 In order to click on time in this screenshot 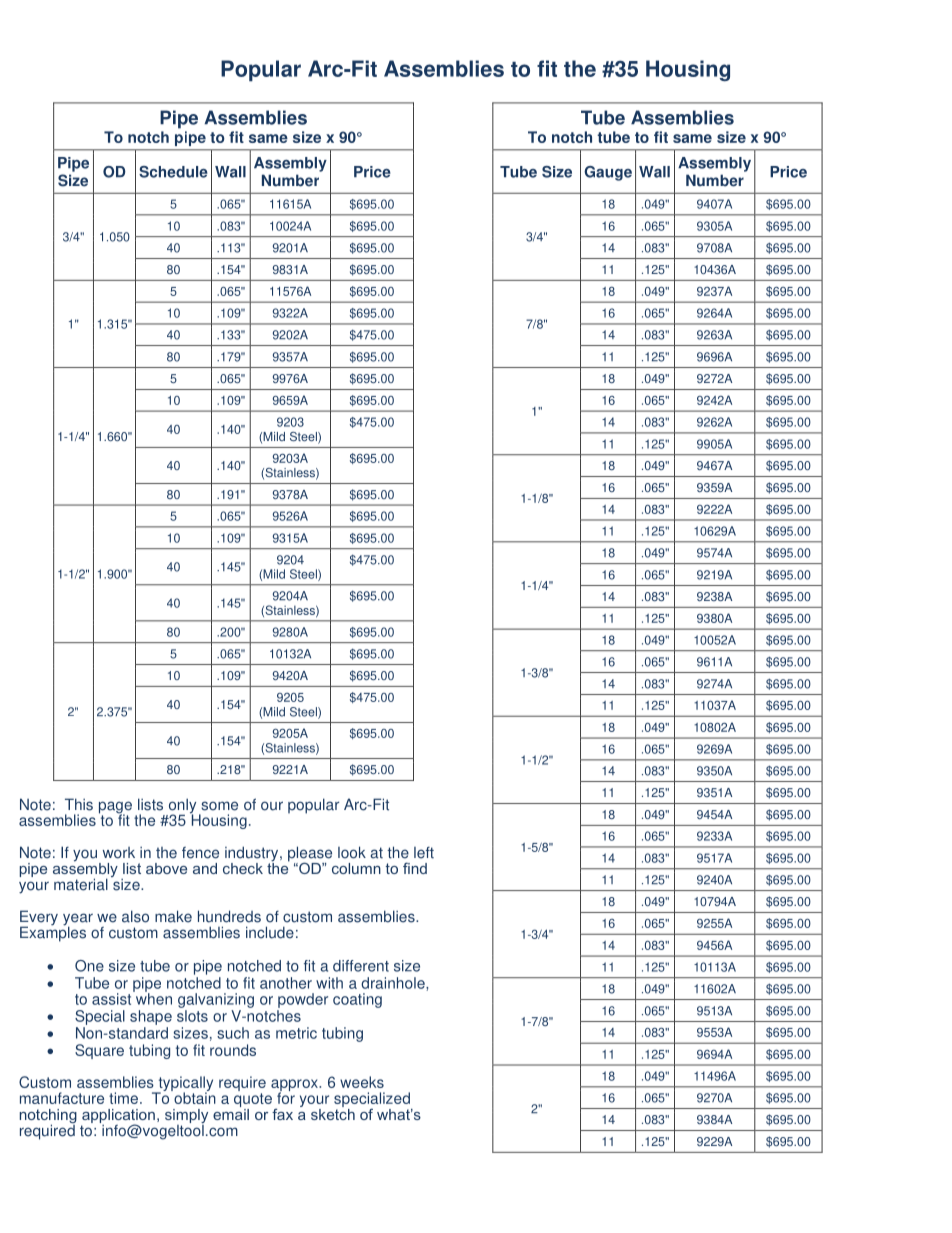, I will do `click(123, 1098)`.
